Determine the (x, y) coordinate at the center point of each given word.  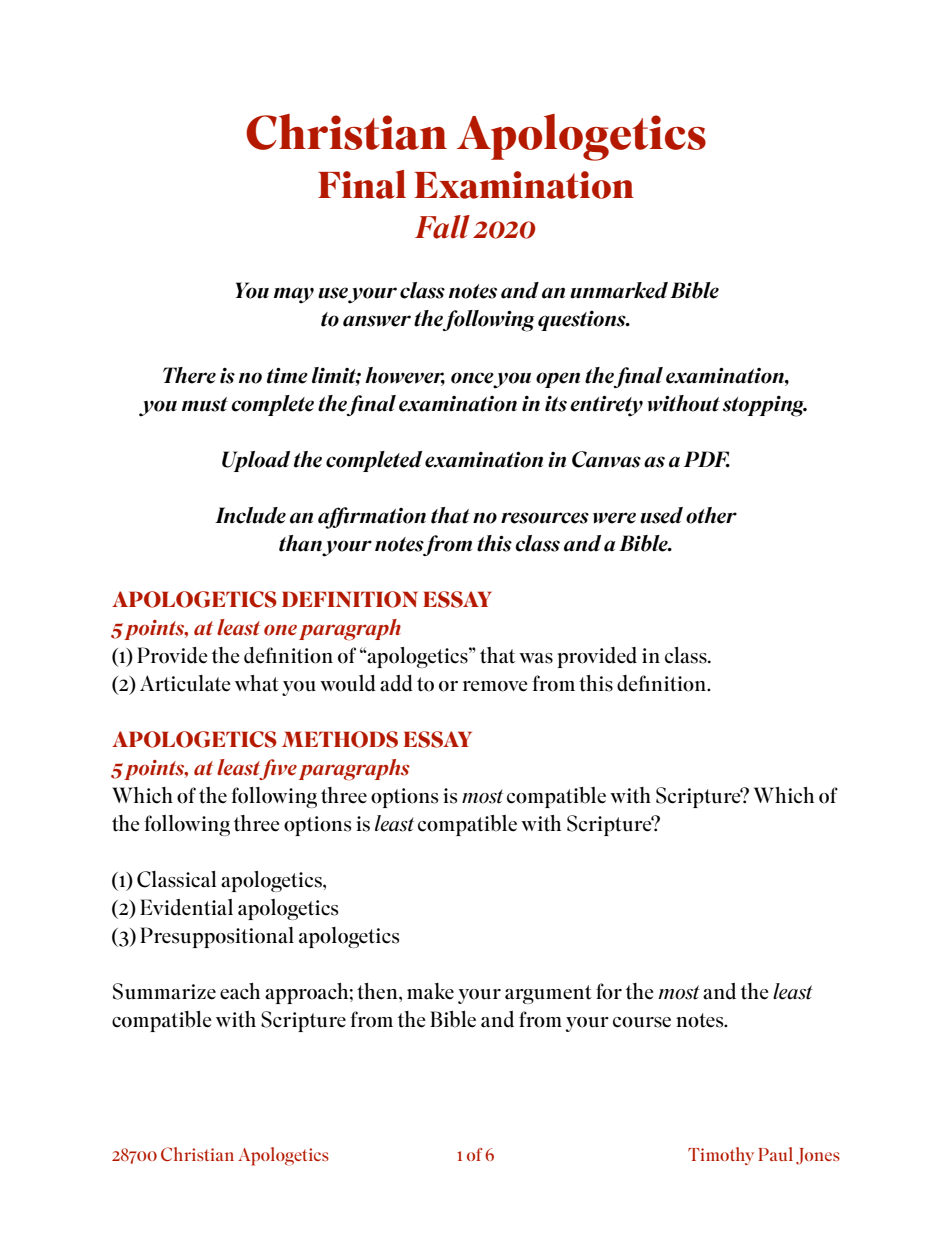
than (300, 543)
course (642, 1022)
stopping (764, 406)
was (536, 658)
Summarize (164, 991)
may (294, 295)
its (556, 404)
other (711, 515)
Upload (256, 461)
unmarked (619, 290)
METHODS (340, 739)
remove (495, 686)
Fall (442, 227)
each (240, 991)
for (609, 991)
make (430, 991)
